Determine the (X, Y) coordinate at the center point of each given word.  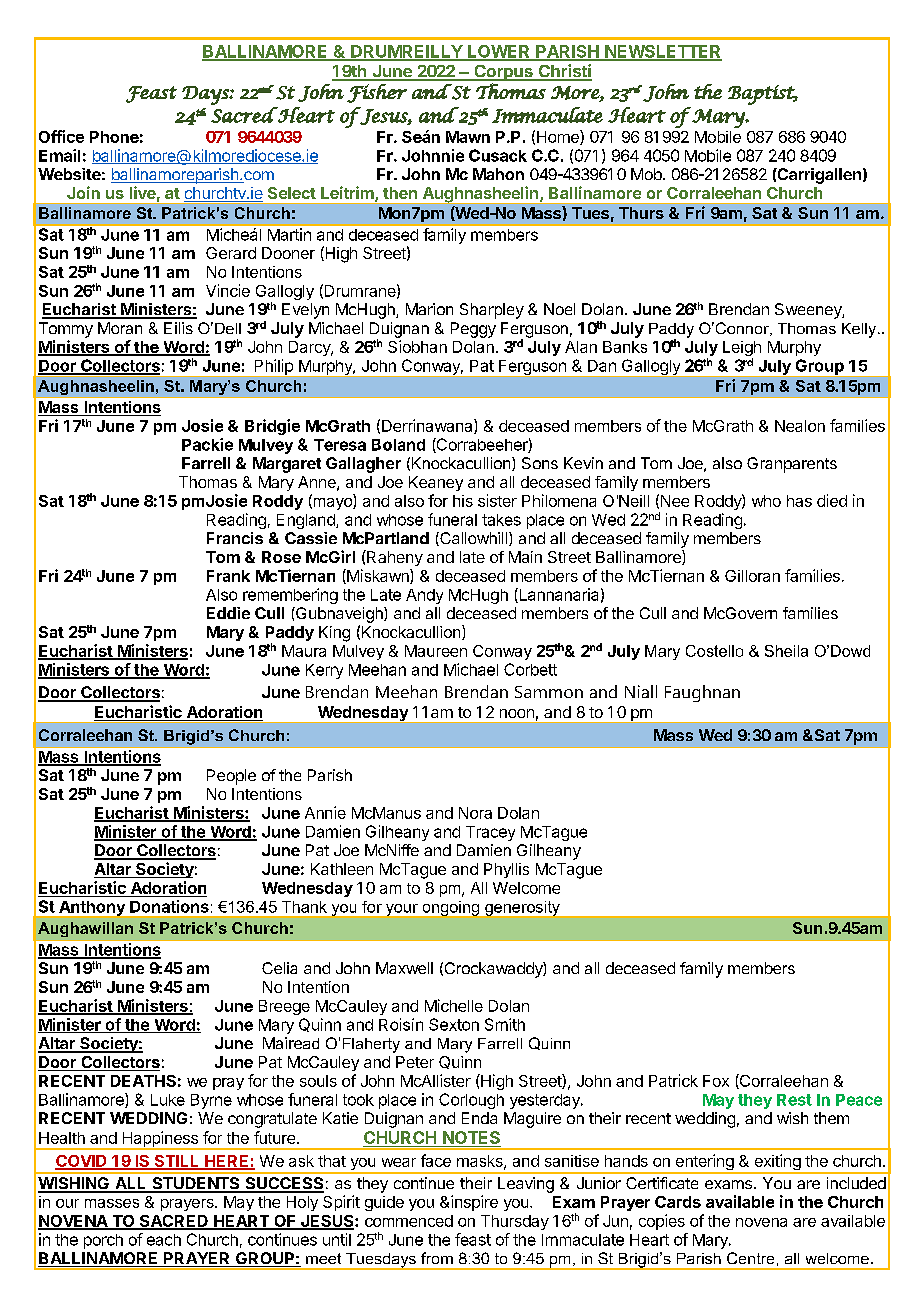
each (164, 1240)
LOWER (499, 52)
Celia (279, 968)
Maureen (436, 651)
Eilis (178, 328)
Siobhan (417, 346)
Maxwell (404, 968)
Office (61, 136)
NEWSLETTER (662, 52)
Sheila (786, 651)
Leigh (742, 350)
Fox (716, 1081)
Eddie (228, 613)
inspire (474, 1203)
